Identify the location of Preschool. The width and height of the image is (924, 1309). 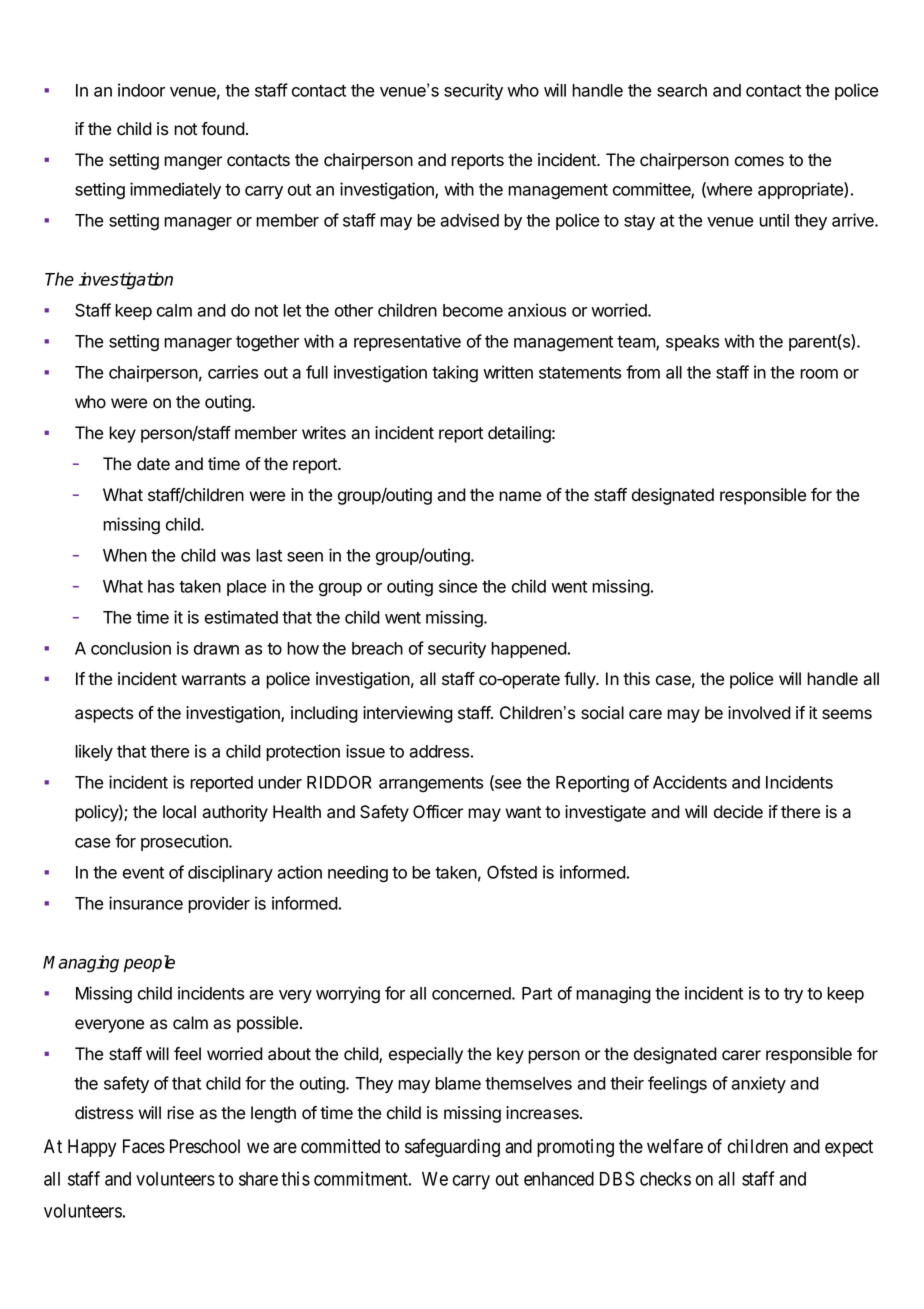
(205, 1146).
